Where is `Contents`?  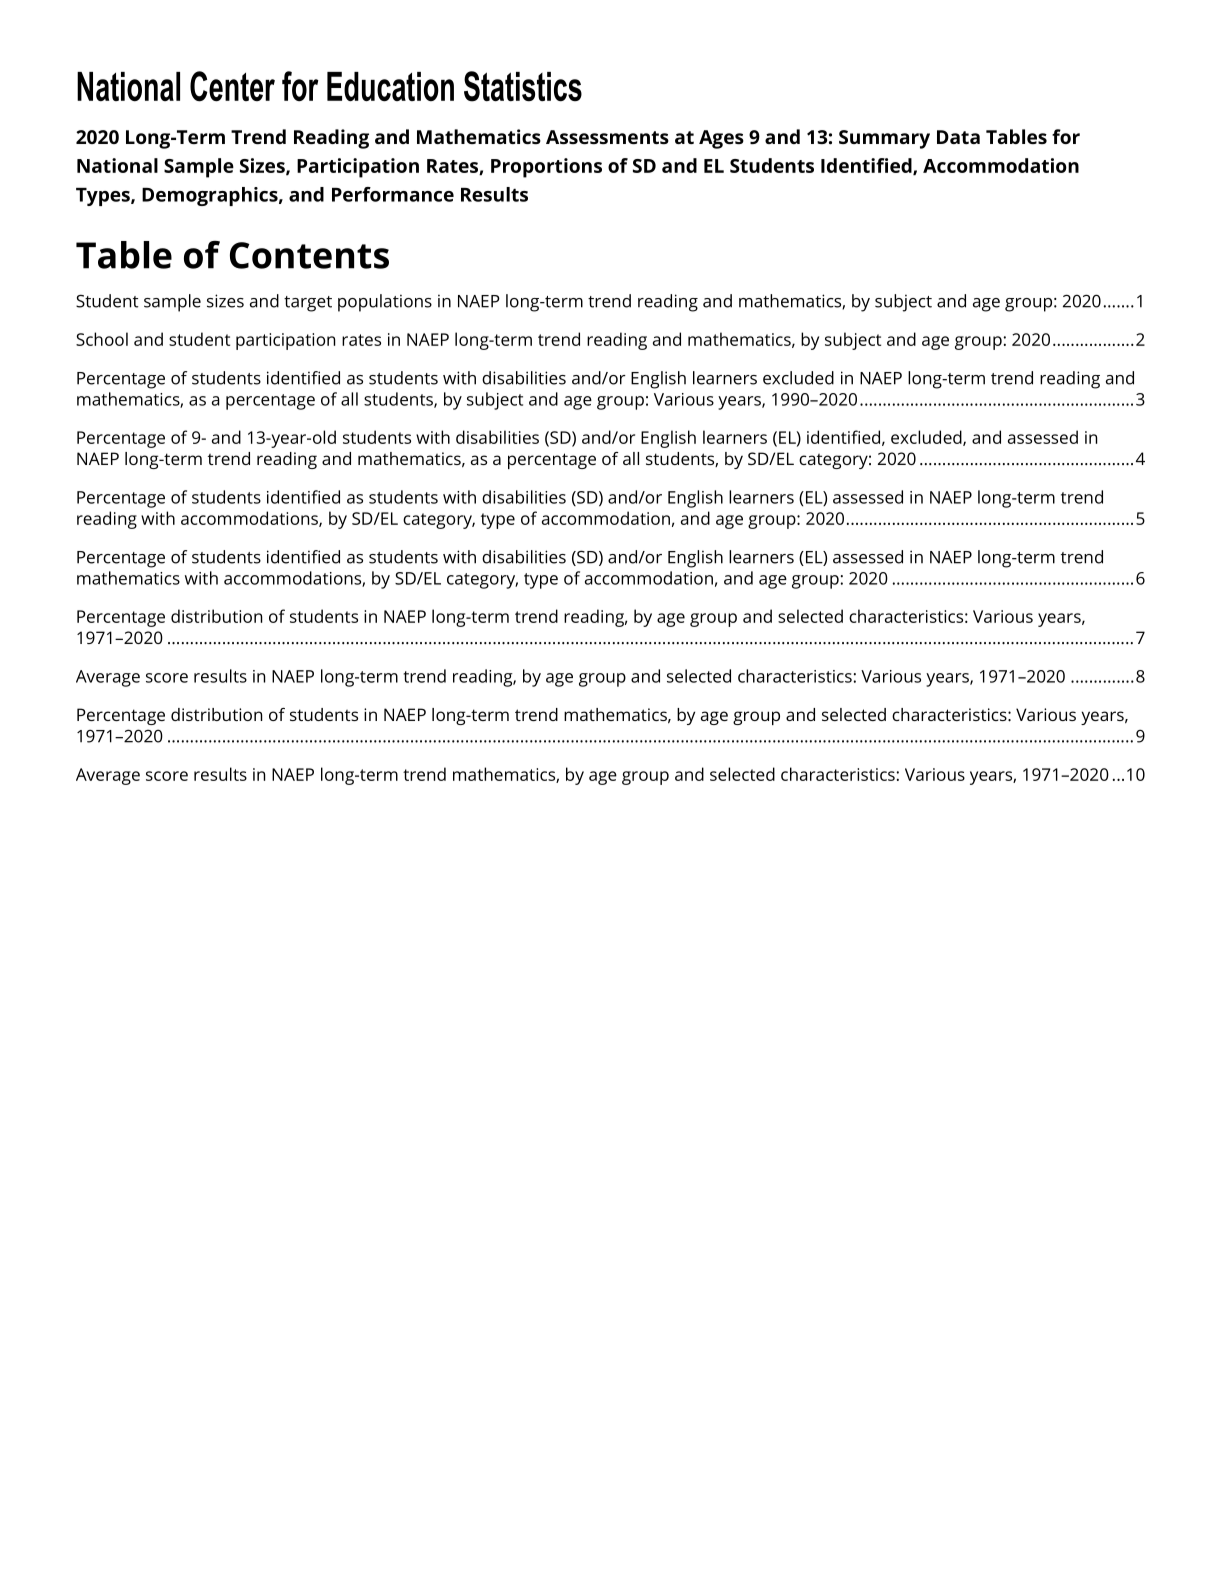 Contents is located at coordinates (309, 255).
